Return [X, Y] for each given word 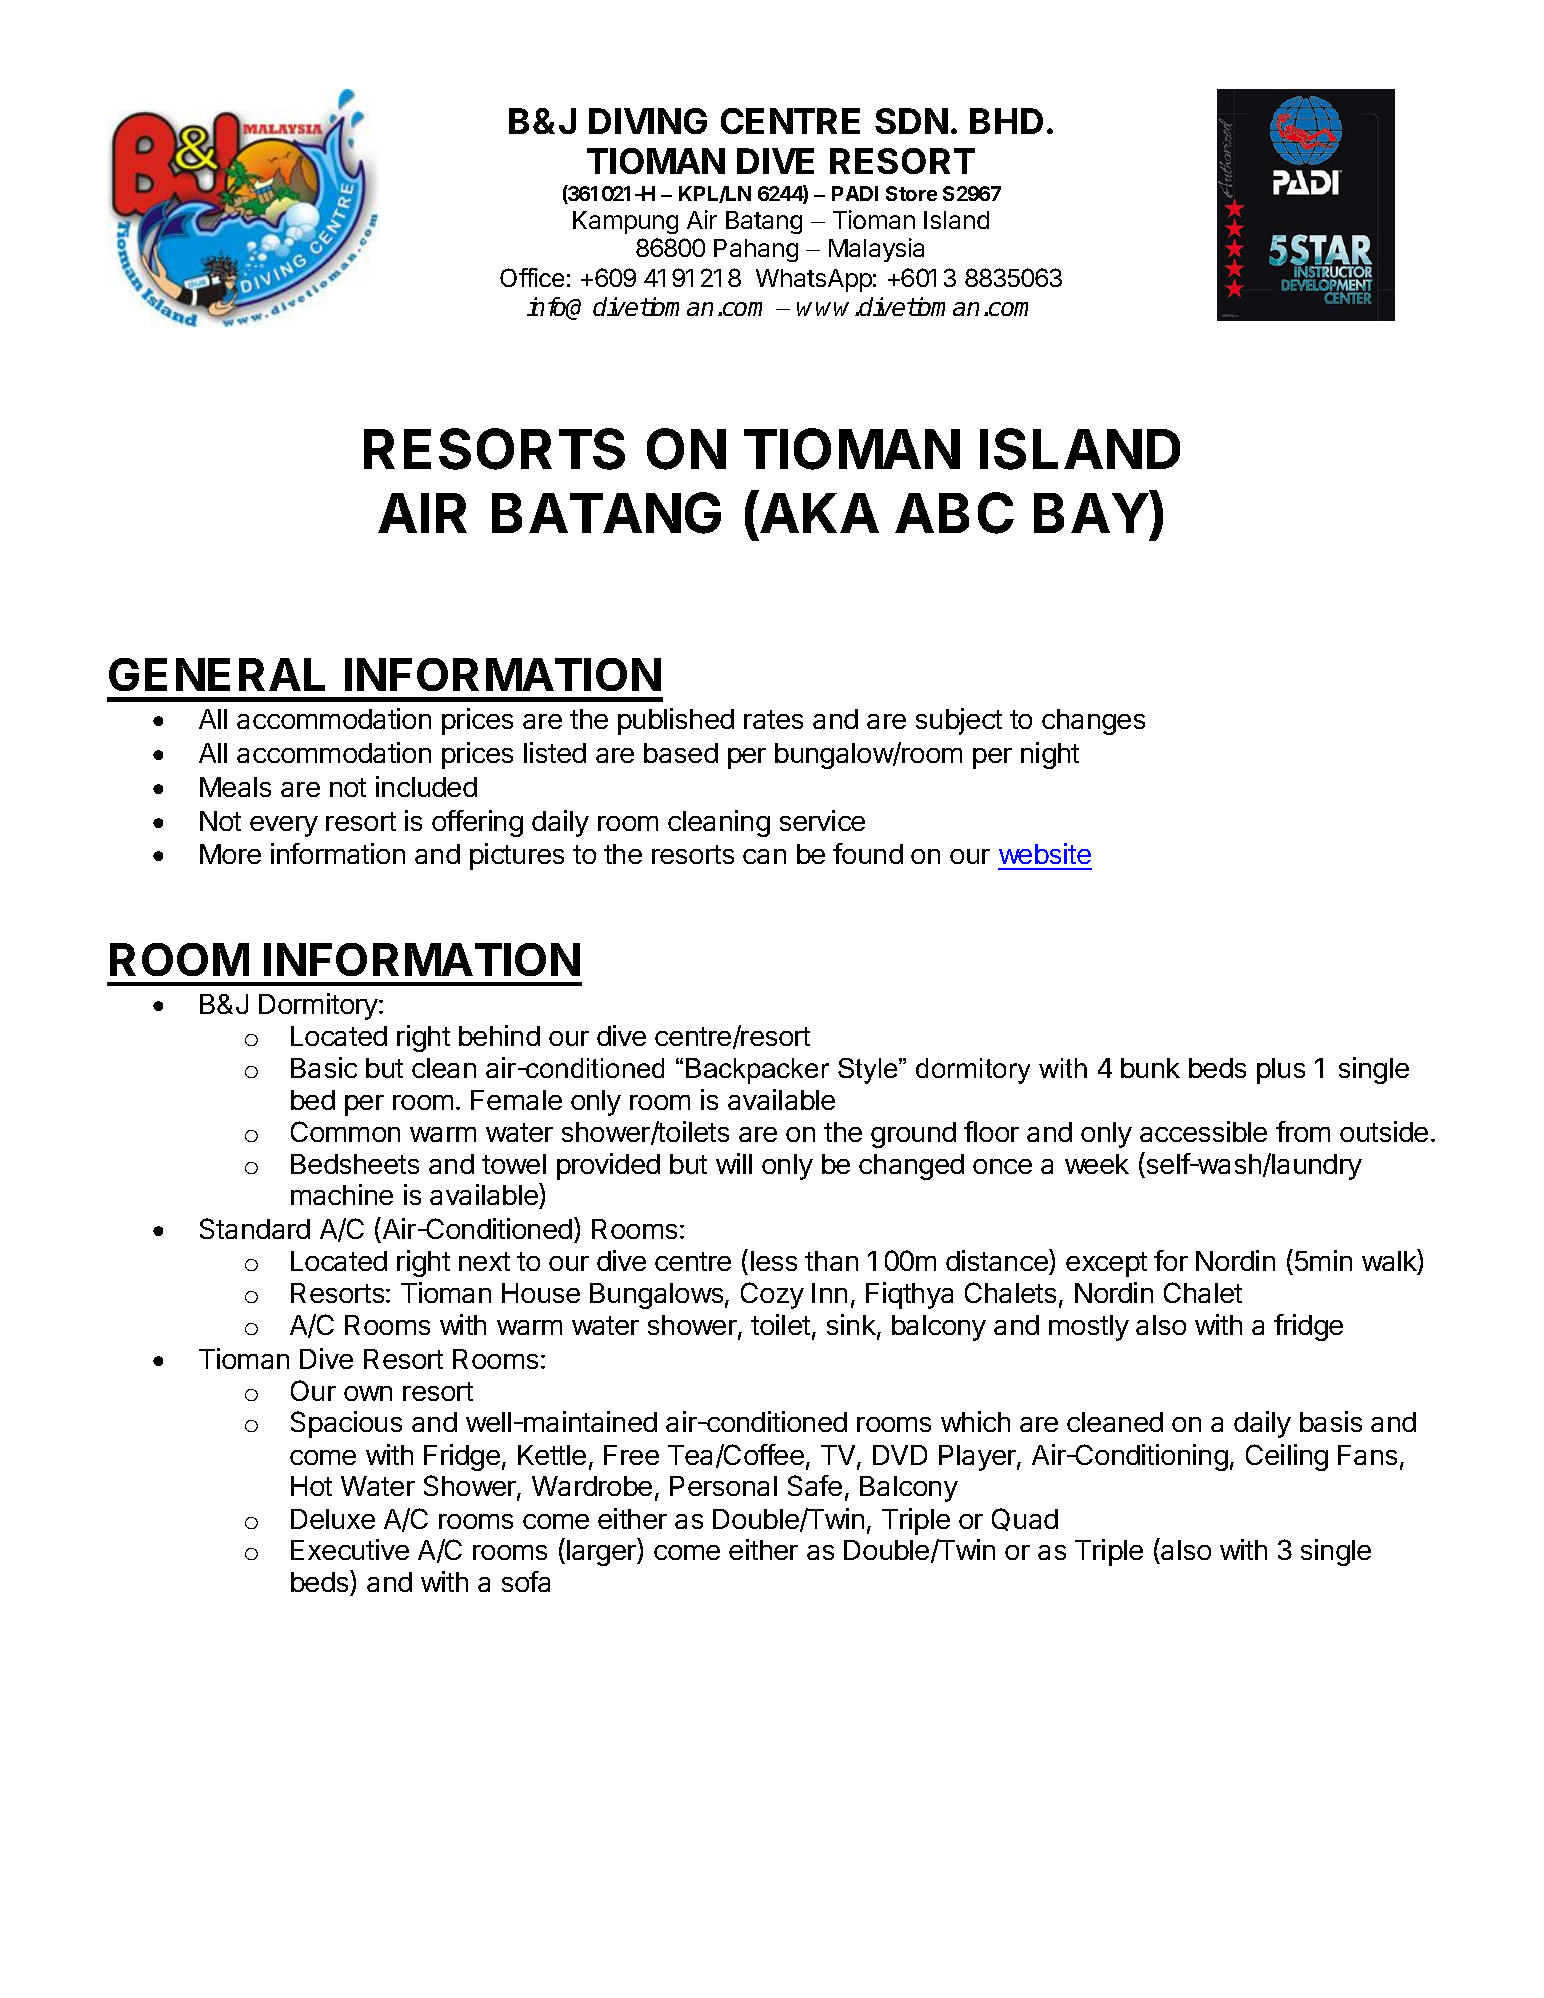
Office [532, 277]
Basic [324, 1067]
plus [1281, 1071]
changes [1093, 722]
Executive [350, 1549]
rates [773, 719]
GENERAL [217, 674]
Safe [815, 1485]
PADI [855, 193]
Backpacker [757, 1071]
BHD [1006, 121]
